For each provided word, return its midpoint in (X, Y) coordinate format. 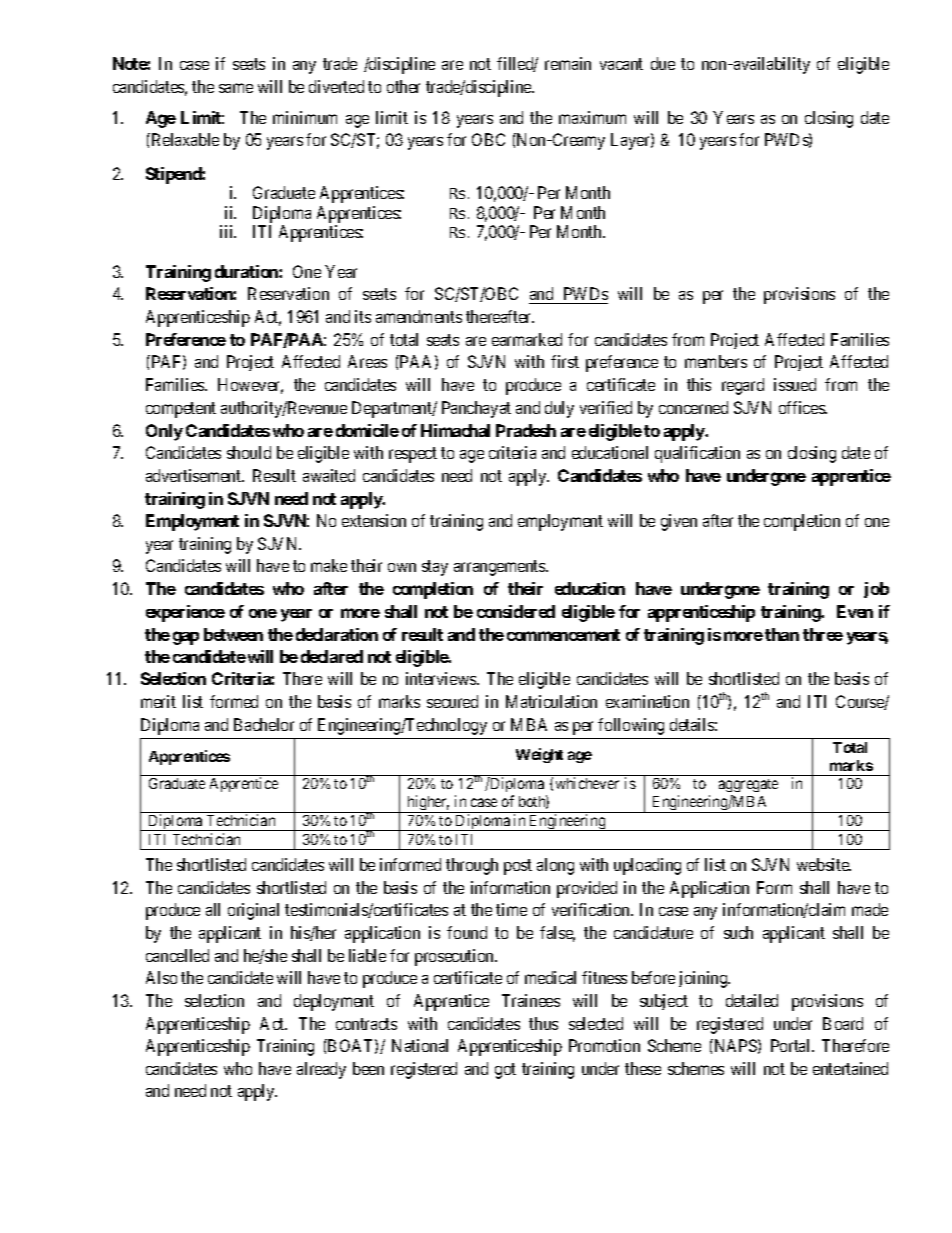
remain (568, 63)
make (329, 565)
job (876, 590)
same (236, 88)
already (321, 1070)
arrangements (500, 568)
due (663, 63)
